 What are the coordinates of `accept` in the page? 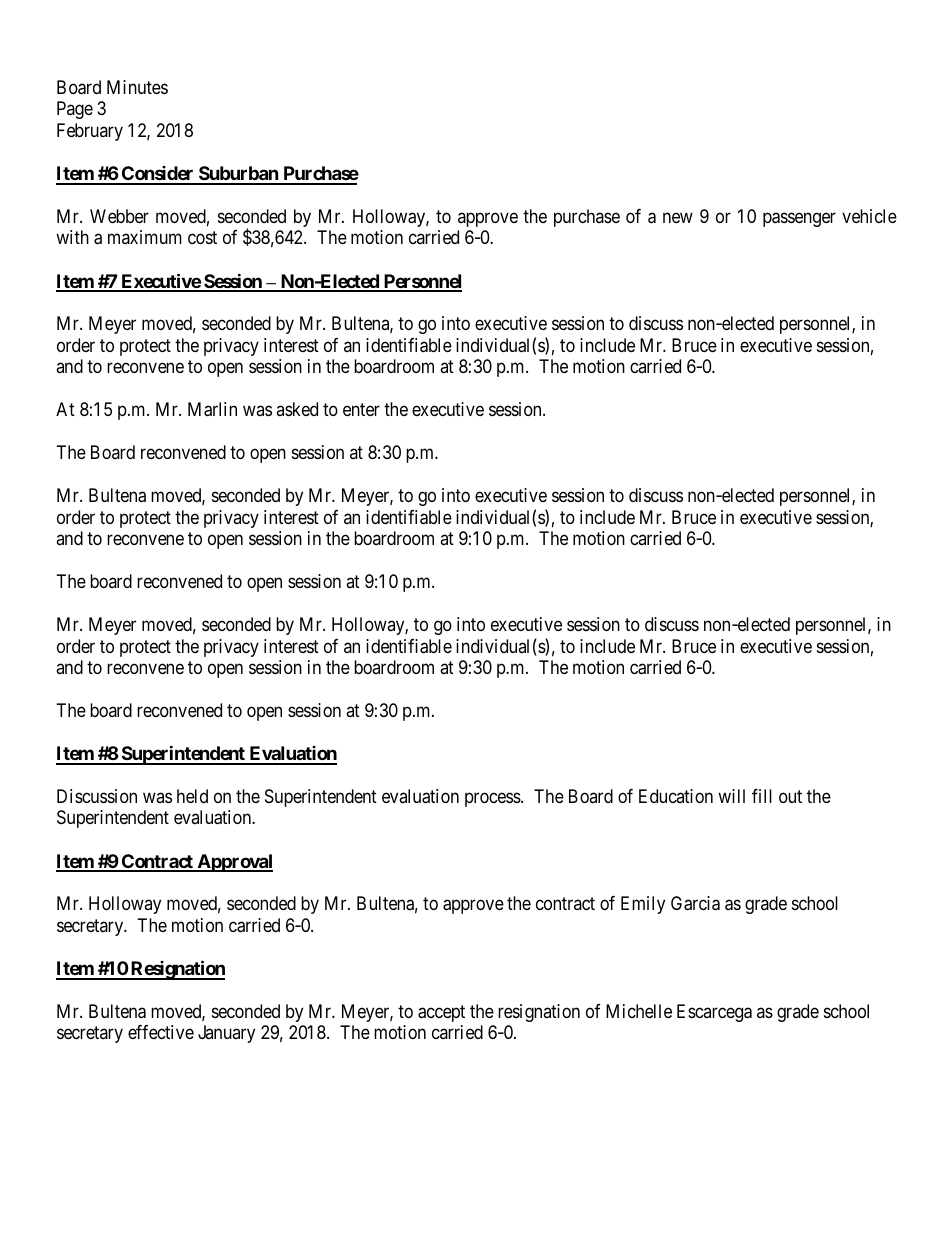 It's located at (441, 1013).
